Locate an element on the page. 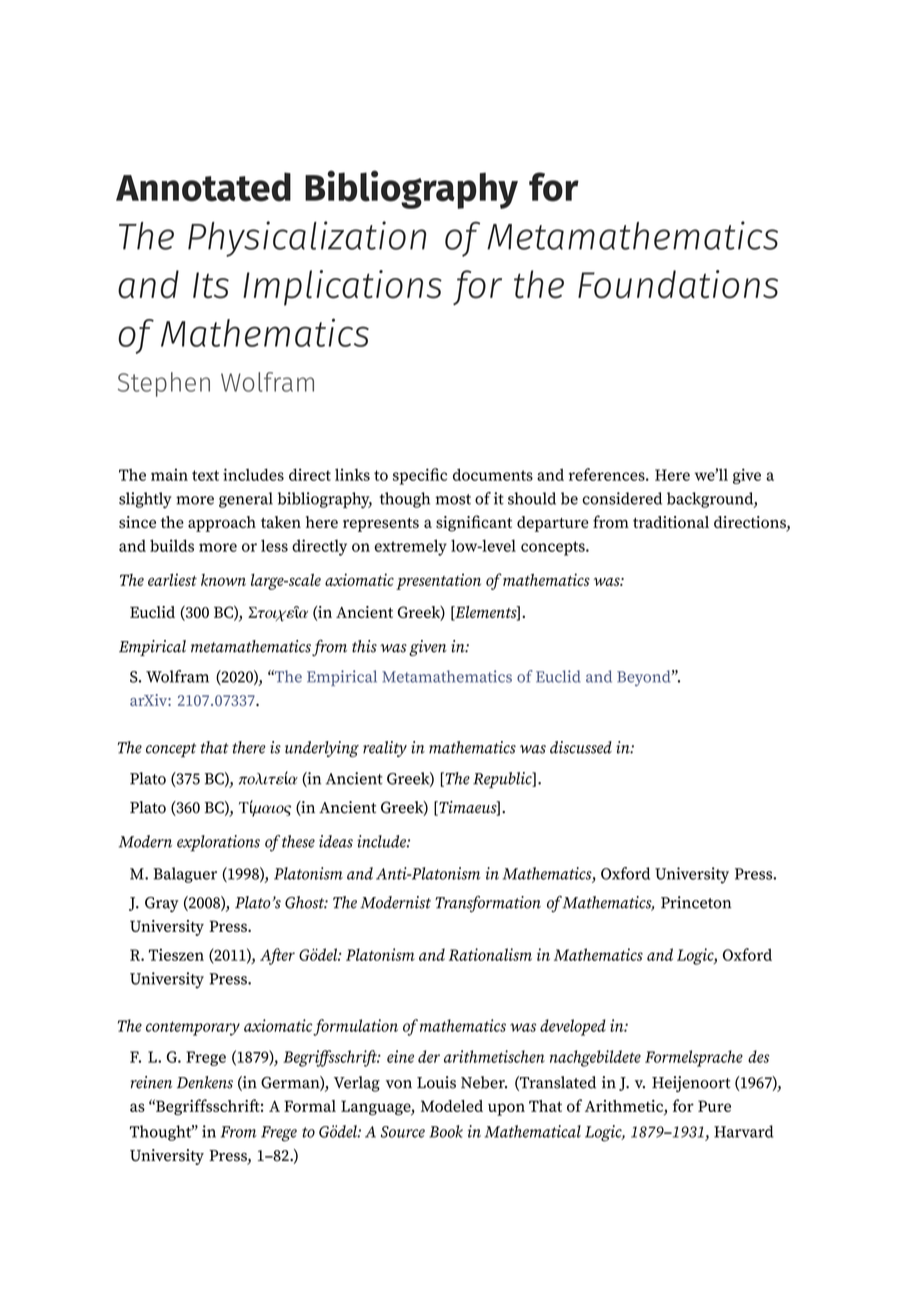 This document has height=1302, width=912. Implications is located at coordinates (342, 288).
